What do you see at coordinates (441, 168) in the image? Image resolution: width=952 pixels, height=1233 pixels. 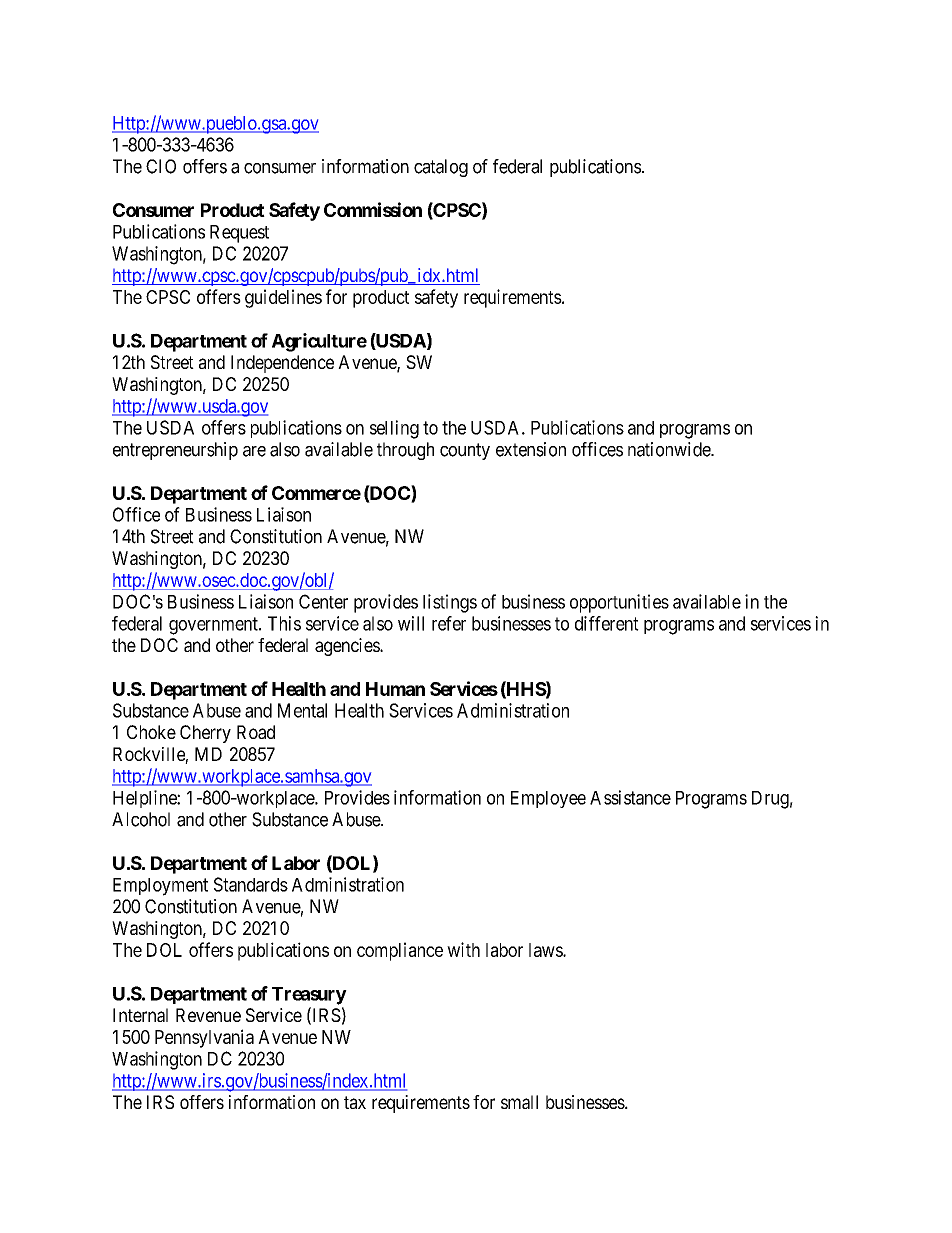 I see `catalog` at bounding box center [441, 168].
